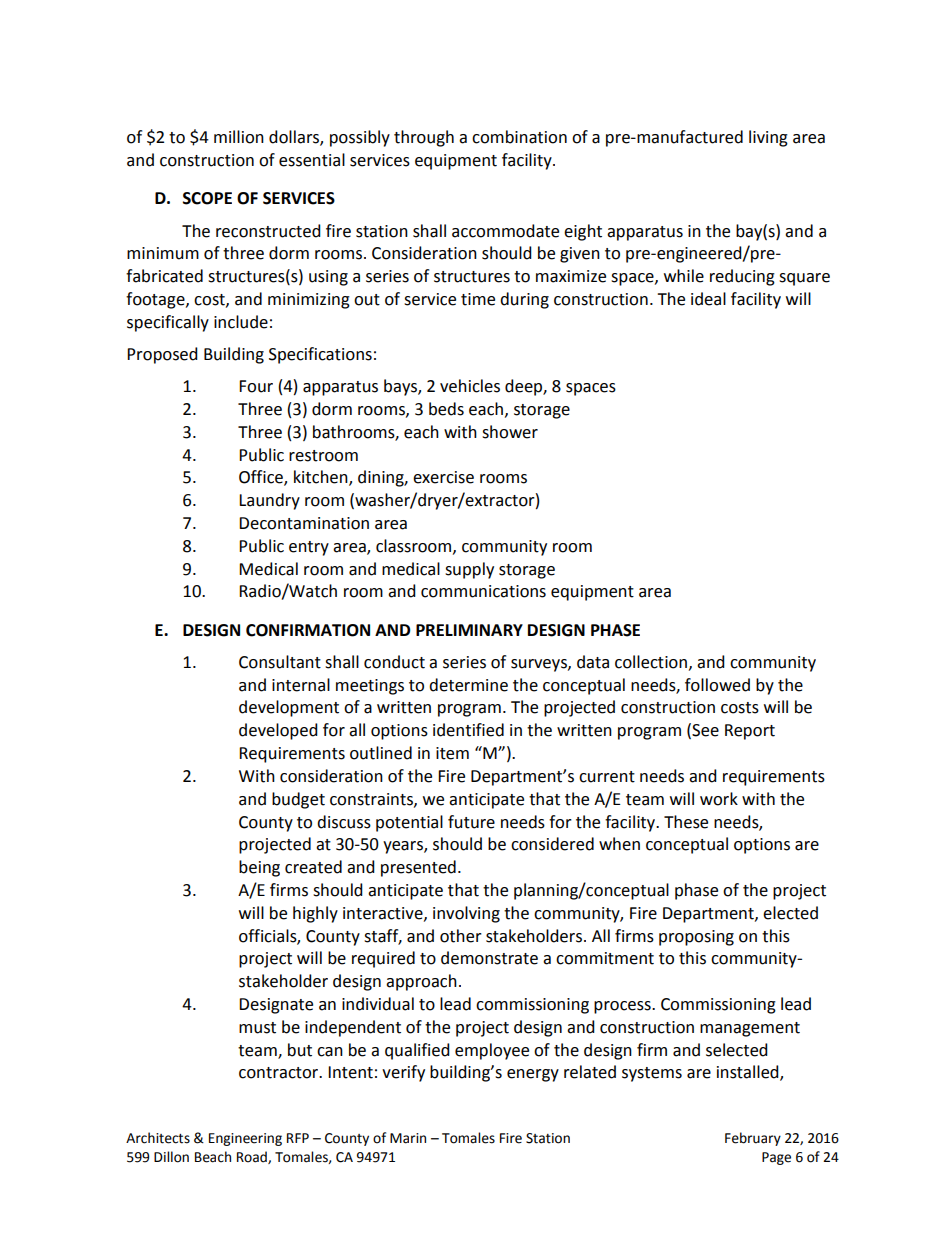  I want to click on million, so click(239, 137).
